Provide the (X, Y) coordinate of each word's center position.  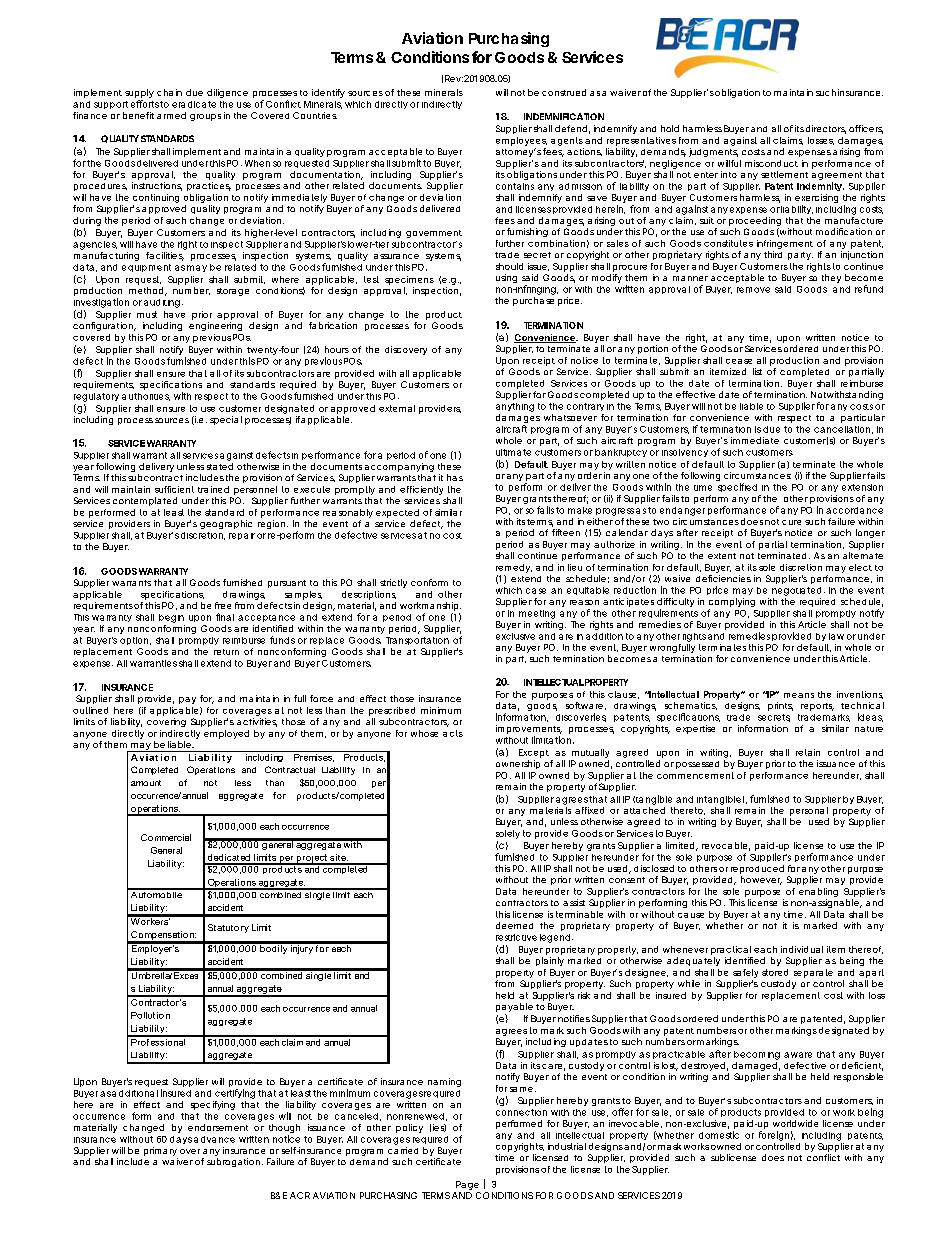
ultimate (513, 452)
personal (809, 811)
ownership (518, 764)
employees (521, 141)
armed (171, 115)
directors (826, 129)
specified (737, 487)
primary (161, 1153)
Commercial (166, 837)
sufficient (174, 489)
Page (467, 1185)
